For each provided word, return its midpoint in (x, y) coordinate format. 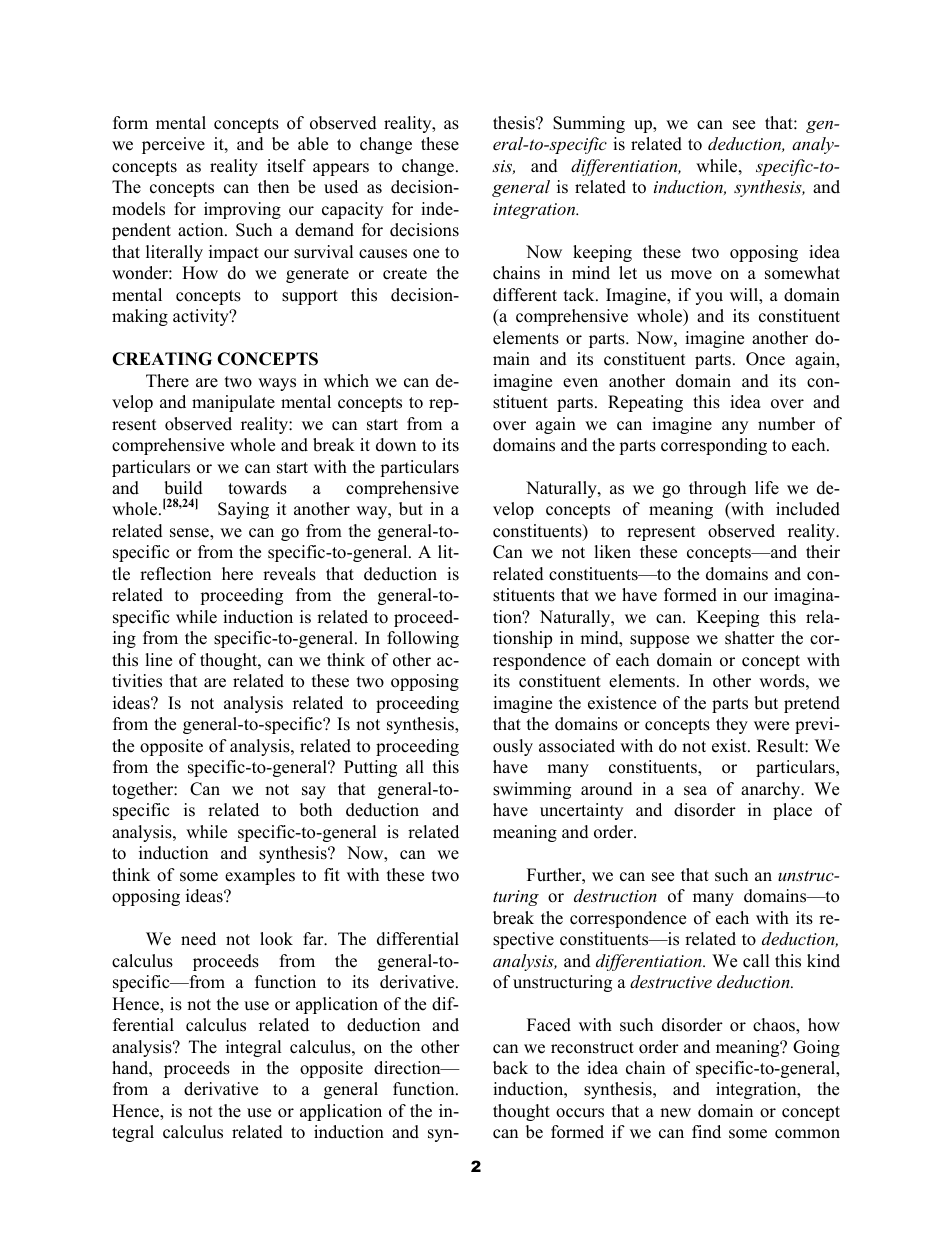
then (273, 187)
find (706, 1132)
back (510, 1068)
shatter (750, 638)
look (276, 939)
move (691, 275)
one (426, 254)
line (158, 660)
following (423, 639)
